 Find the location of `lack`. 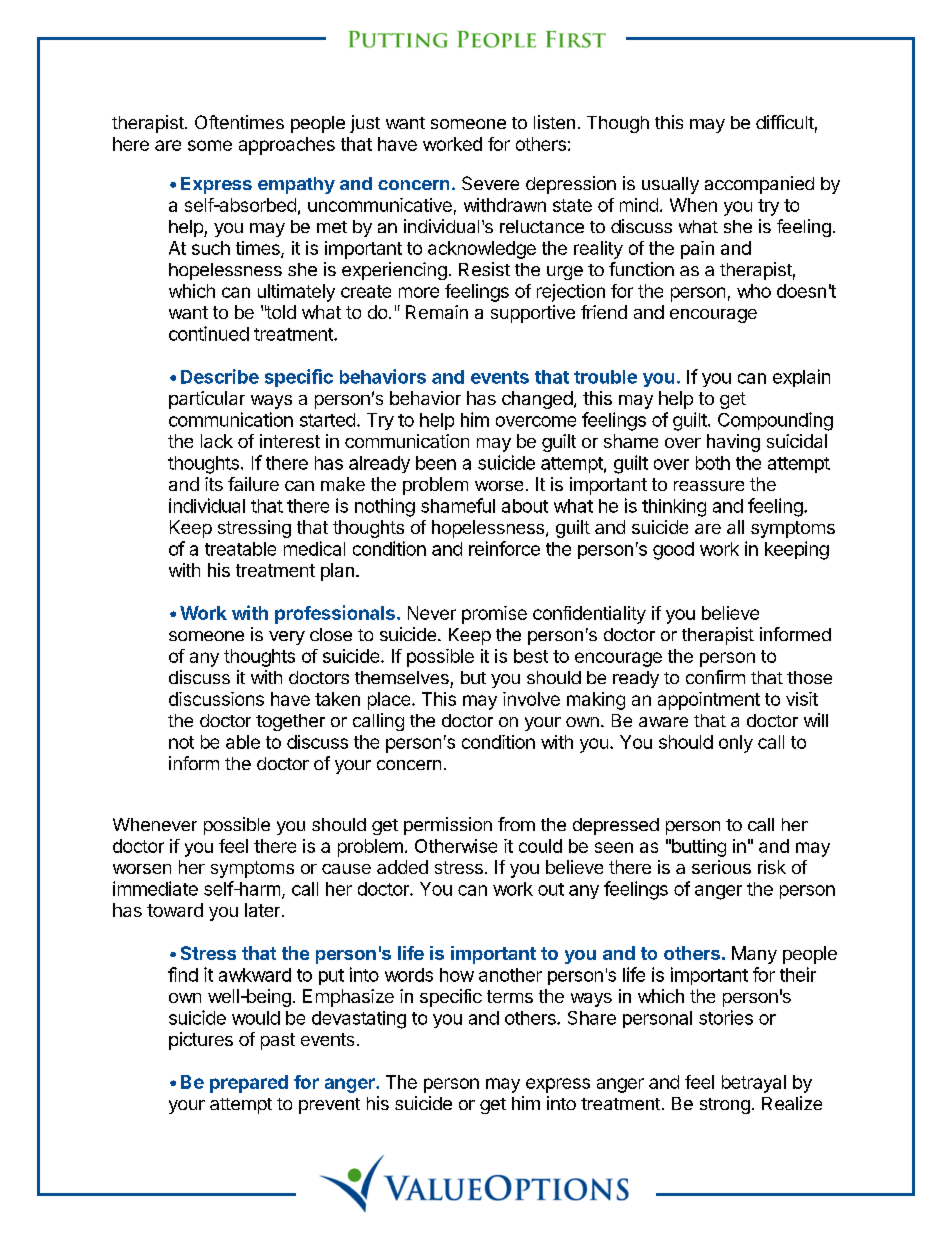

lack is located at coordinates (217, 441).
